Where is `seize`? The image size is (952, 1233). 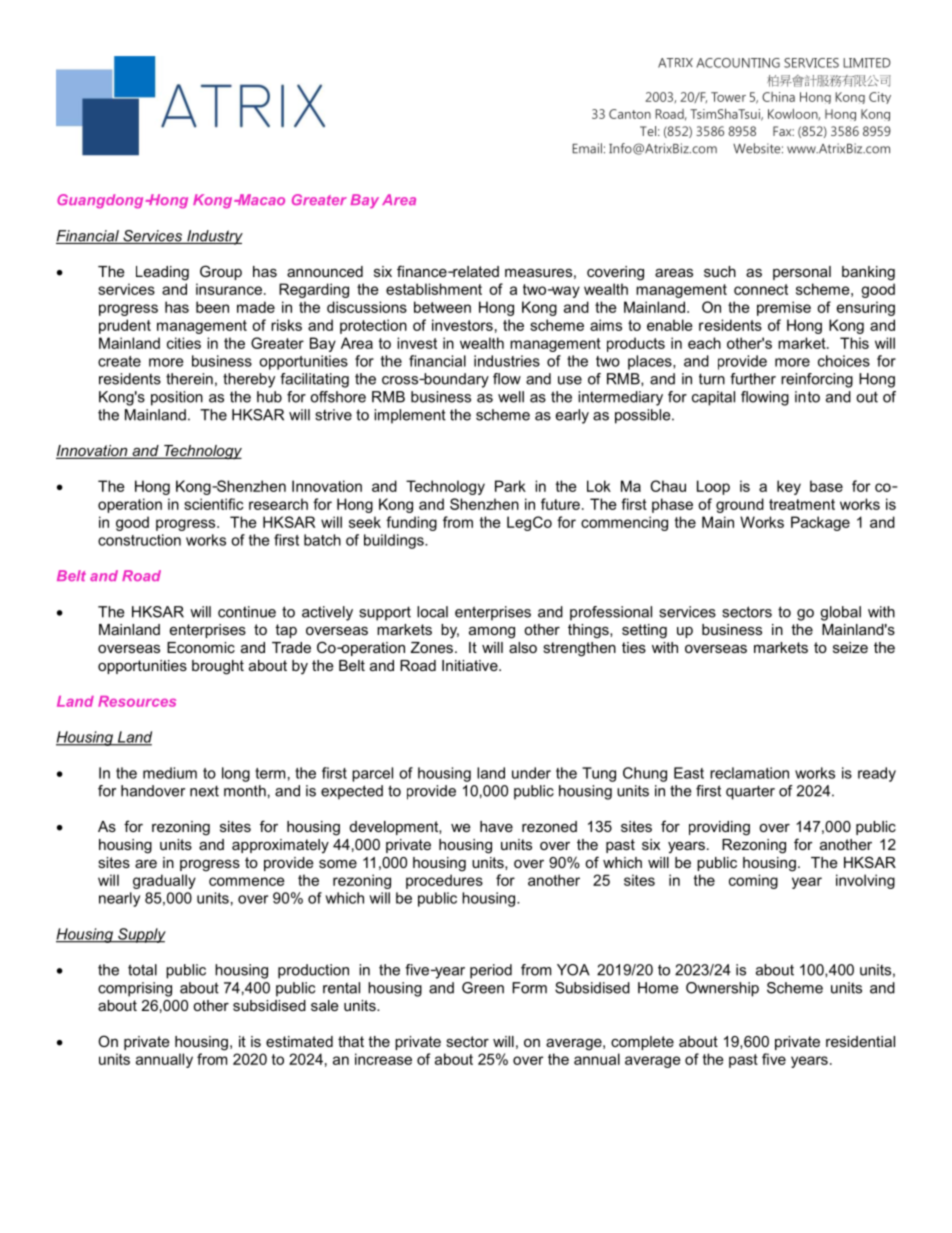
seize is located at coordinates (850, 647).
